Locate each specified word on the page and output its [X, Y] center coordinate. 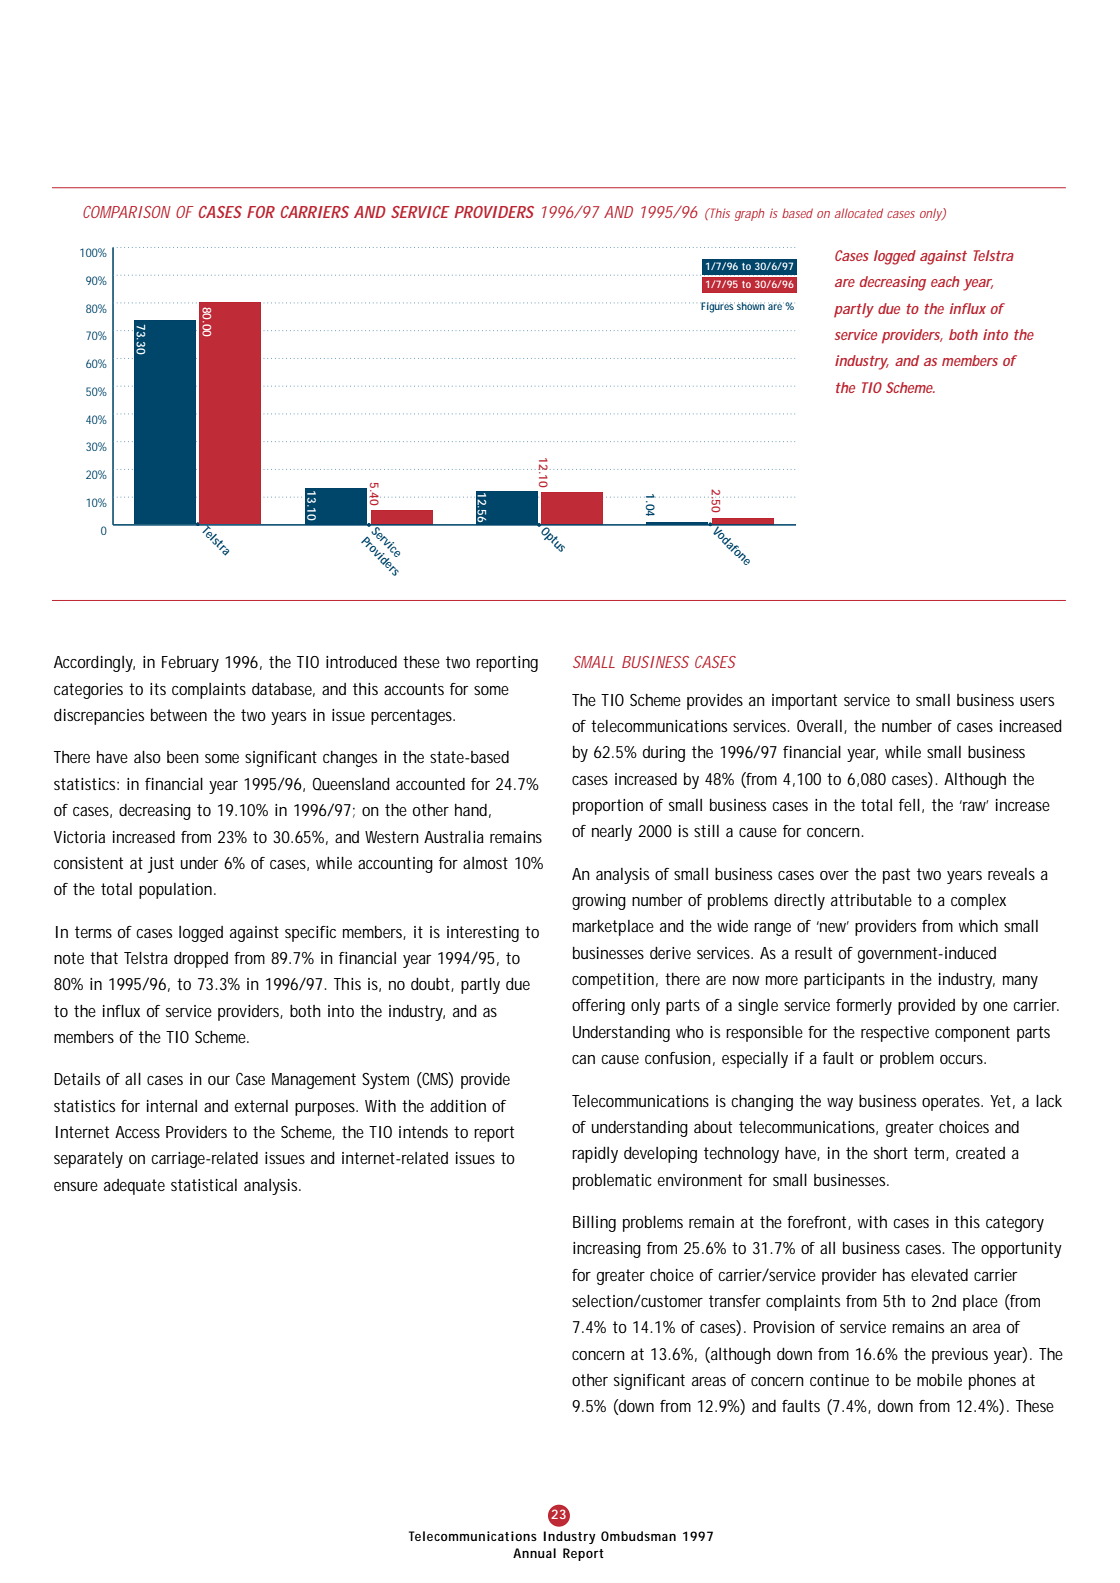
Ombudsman [638, 1536]
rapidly [595, 1155]
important [804, 702]
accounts [414, 689]
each [945, 281]
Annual [534, 1553]
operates [952, 1103]
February [190, 664]
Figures [718, 307]
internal [172, 1106]
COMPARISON [127, 212]
